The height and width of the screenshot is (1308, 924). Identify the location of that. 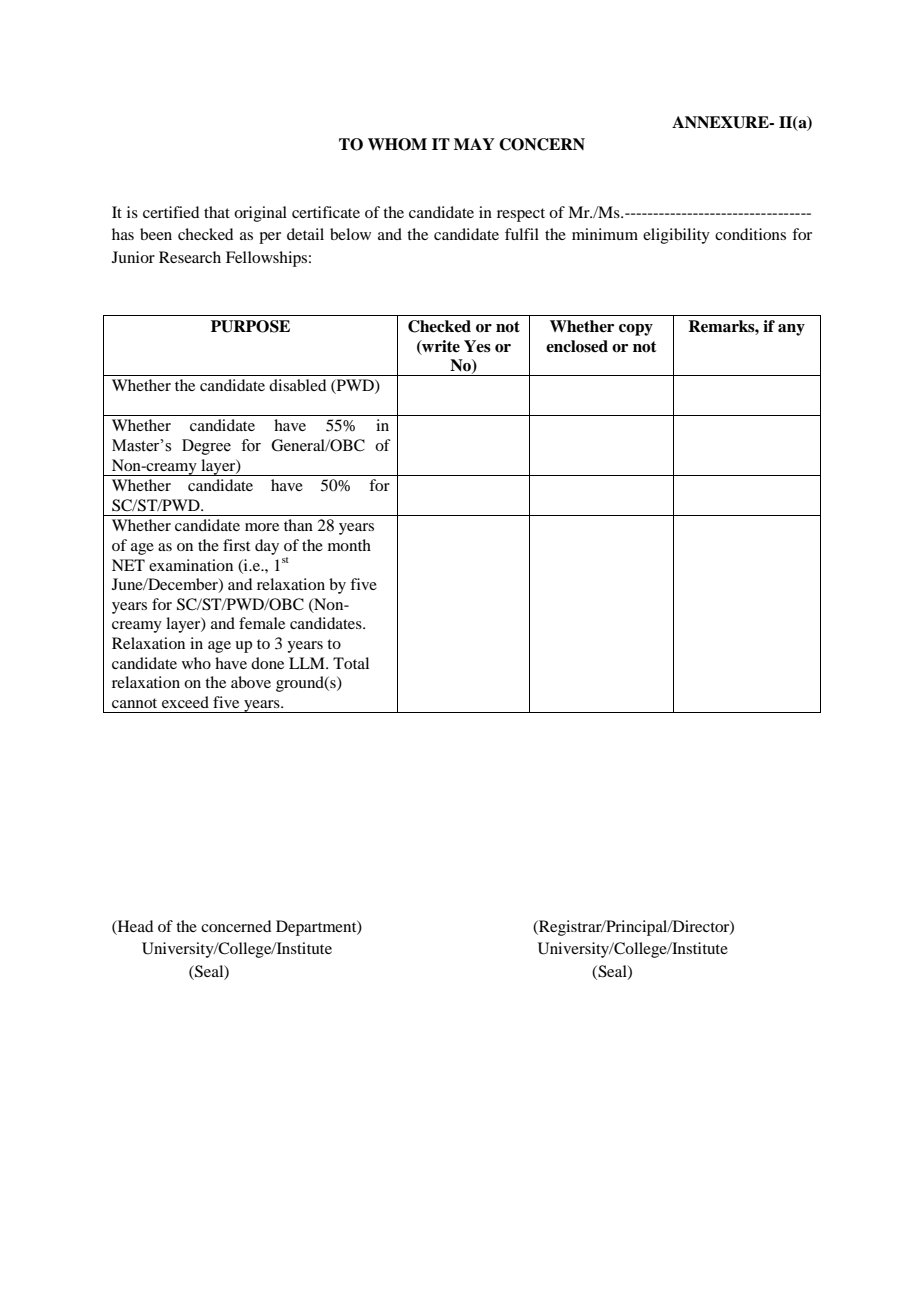
(217, 212).
